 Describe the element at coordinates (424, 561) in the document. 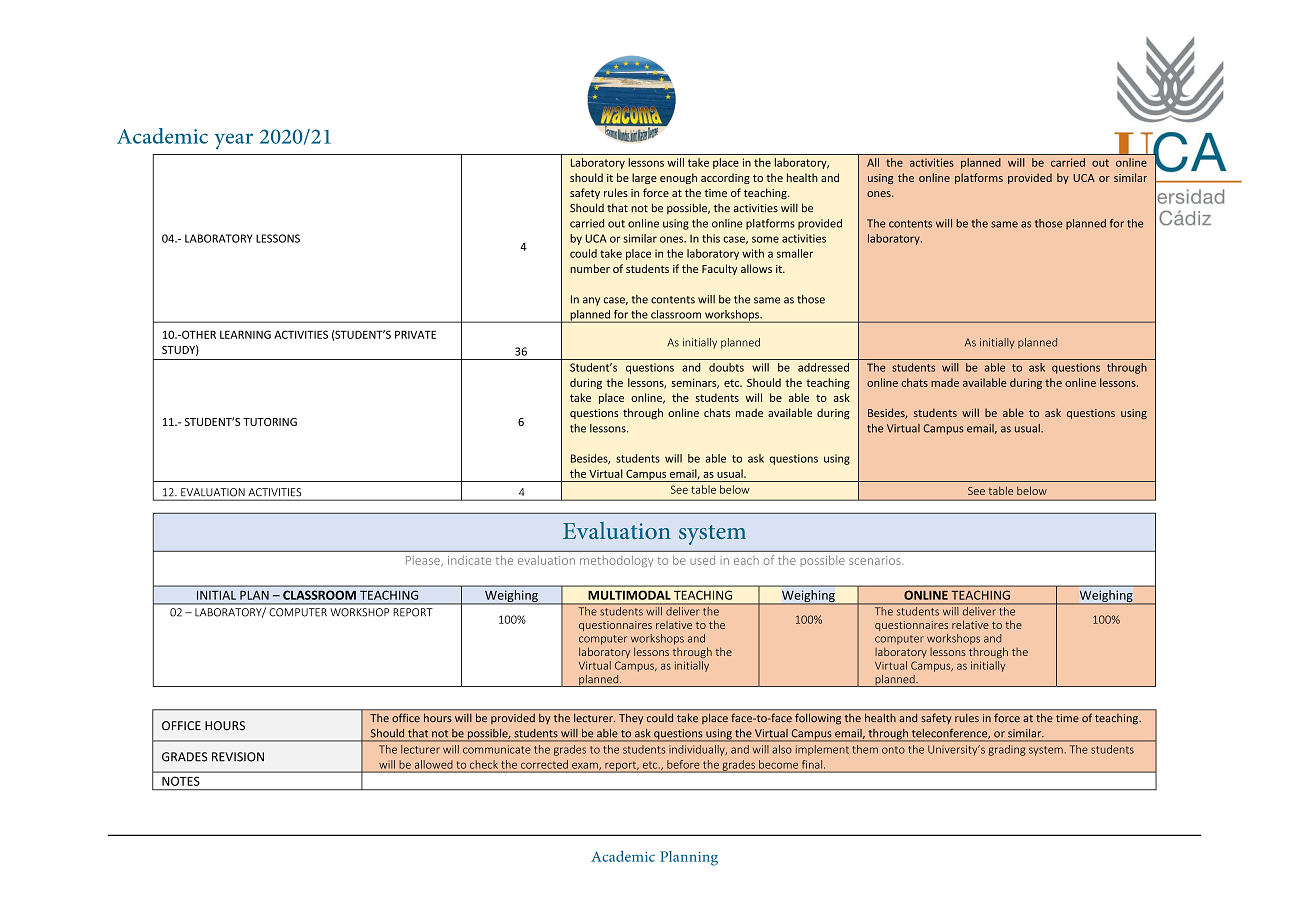

I see `Please` at that location.
